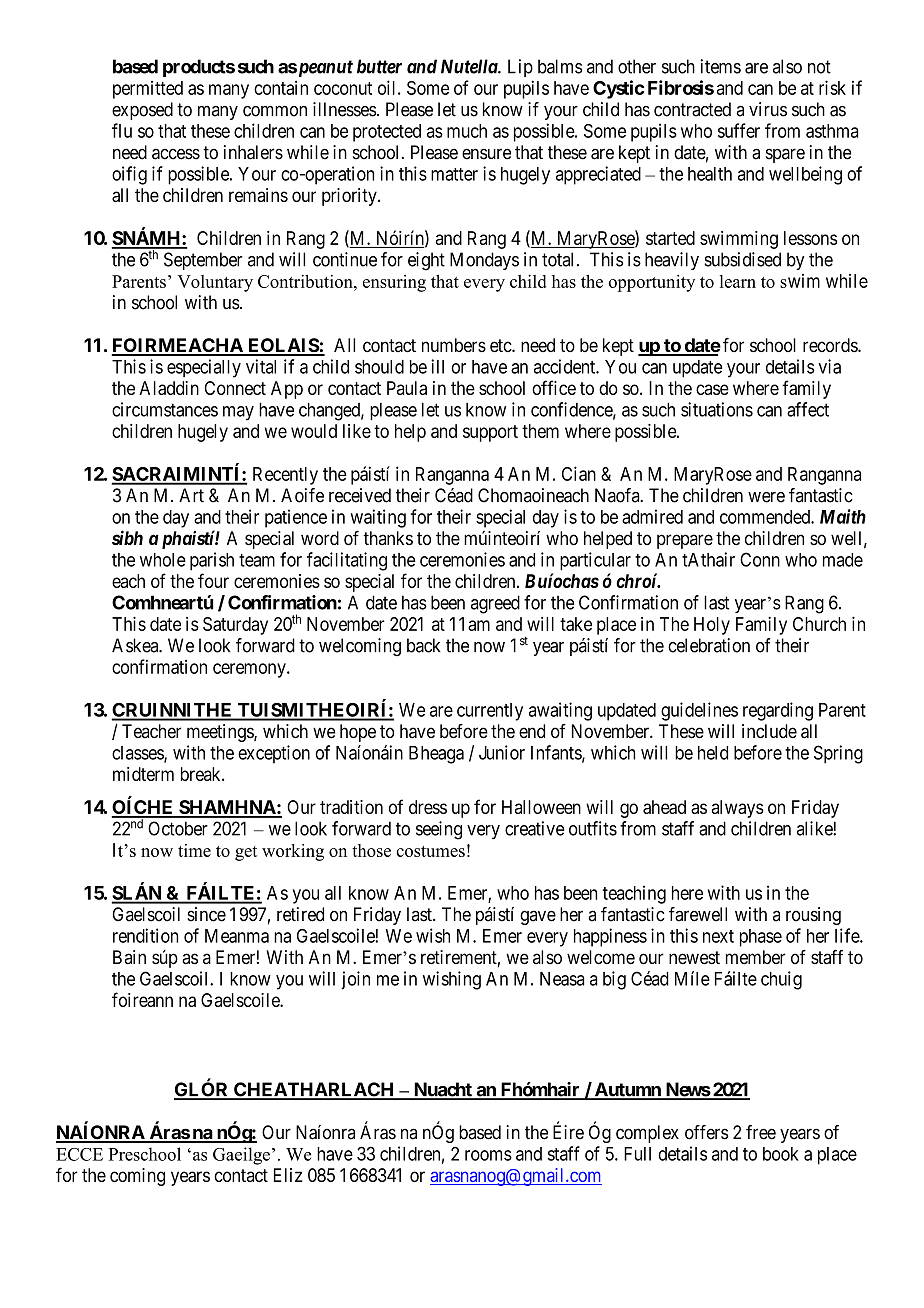  What do you see at coordinates (712, 626) in the image?
I see `Holy` at bounding box center [712, 626].
